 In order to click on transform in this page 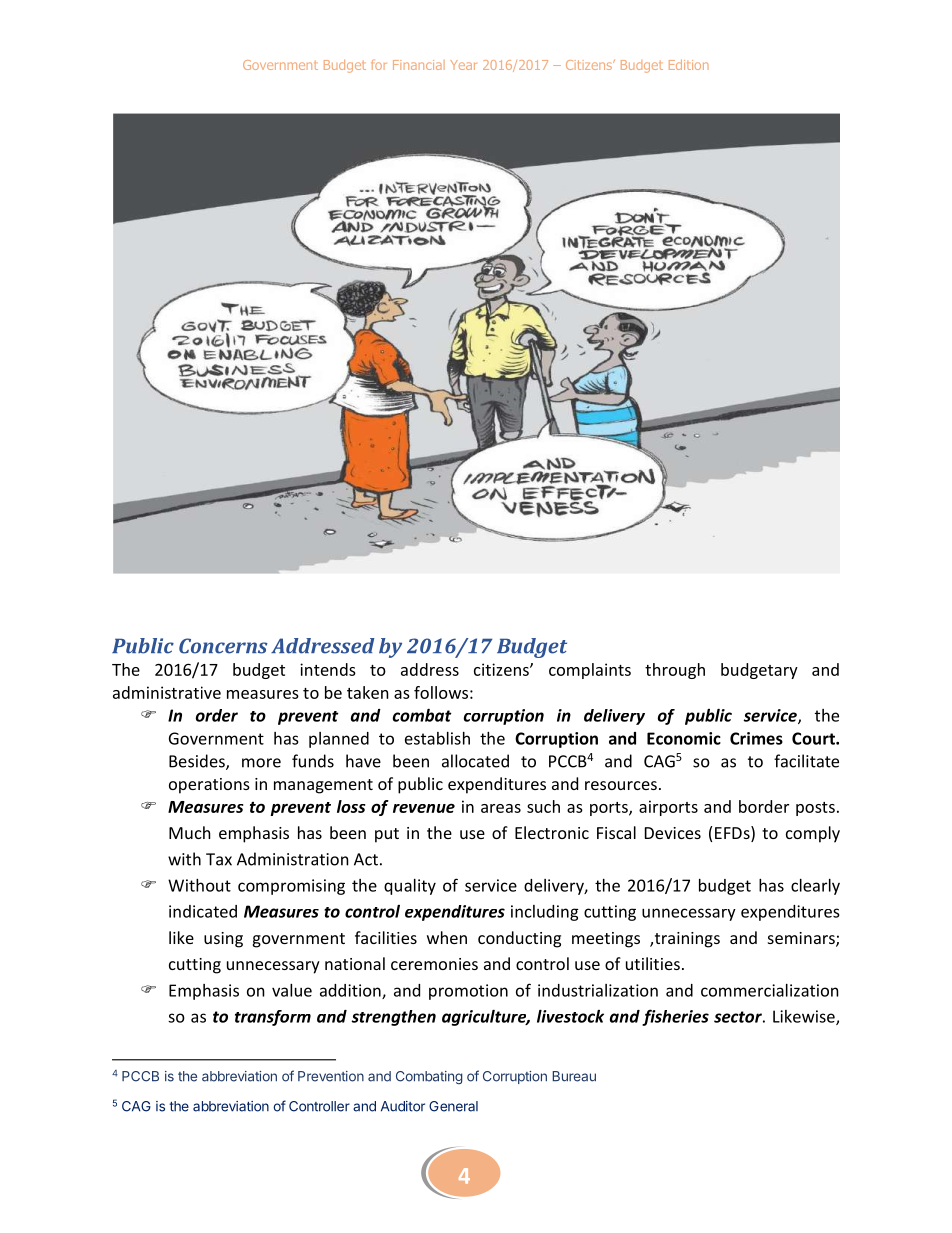, I will do `click(273, 1018)`.
